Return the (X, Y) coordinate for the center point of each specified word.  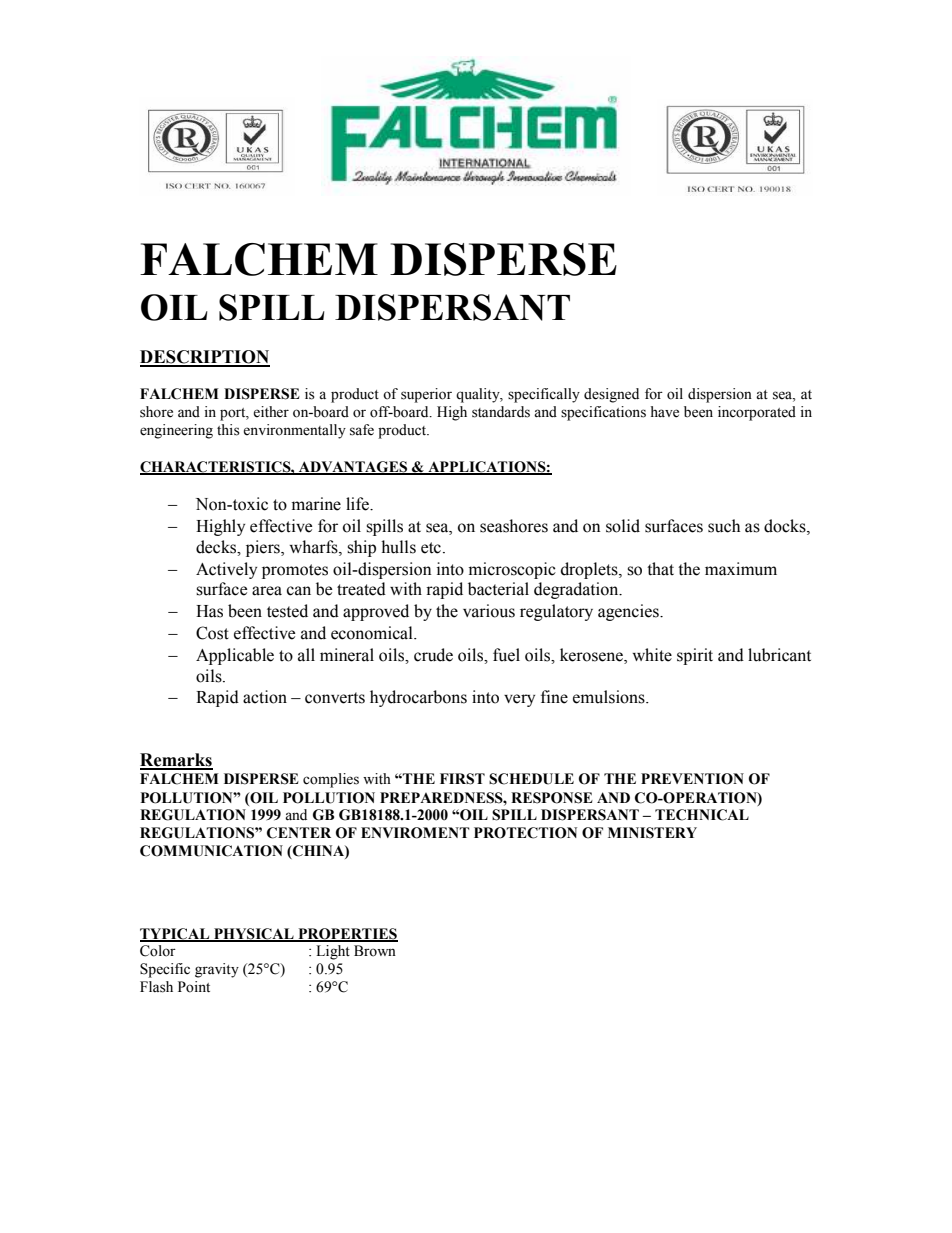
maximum (741, 569)
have (665, 412)
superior (426, 395)
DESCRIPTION (205, 358)
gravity (217, 970)
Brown (375, 951)
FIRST (462, 779)
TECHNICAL (702, 815)
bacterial (498, 589)
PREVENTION (692, 779)
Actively (226, 570)
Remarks (176, 761)
